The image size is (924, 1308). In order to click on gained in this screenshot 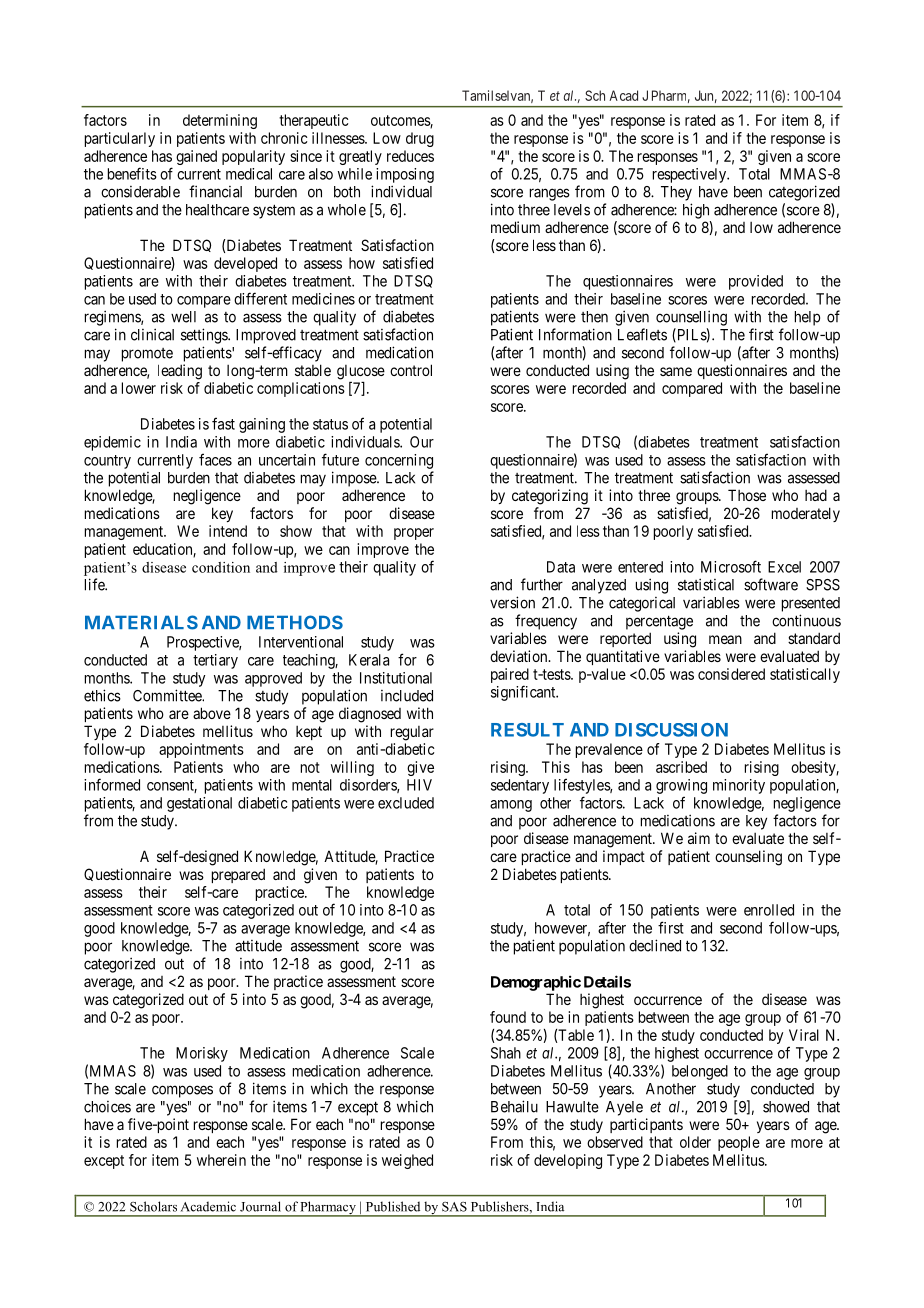, I will do `click(196, 157)`.
